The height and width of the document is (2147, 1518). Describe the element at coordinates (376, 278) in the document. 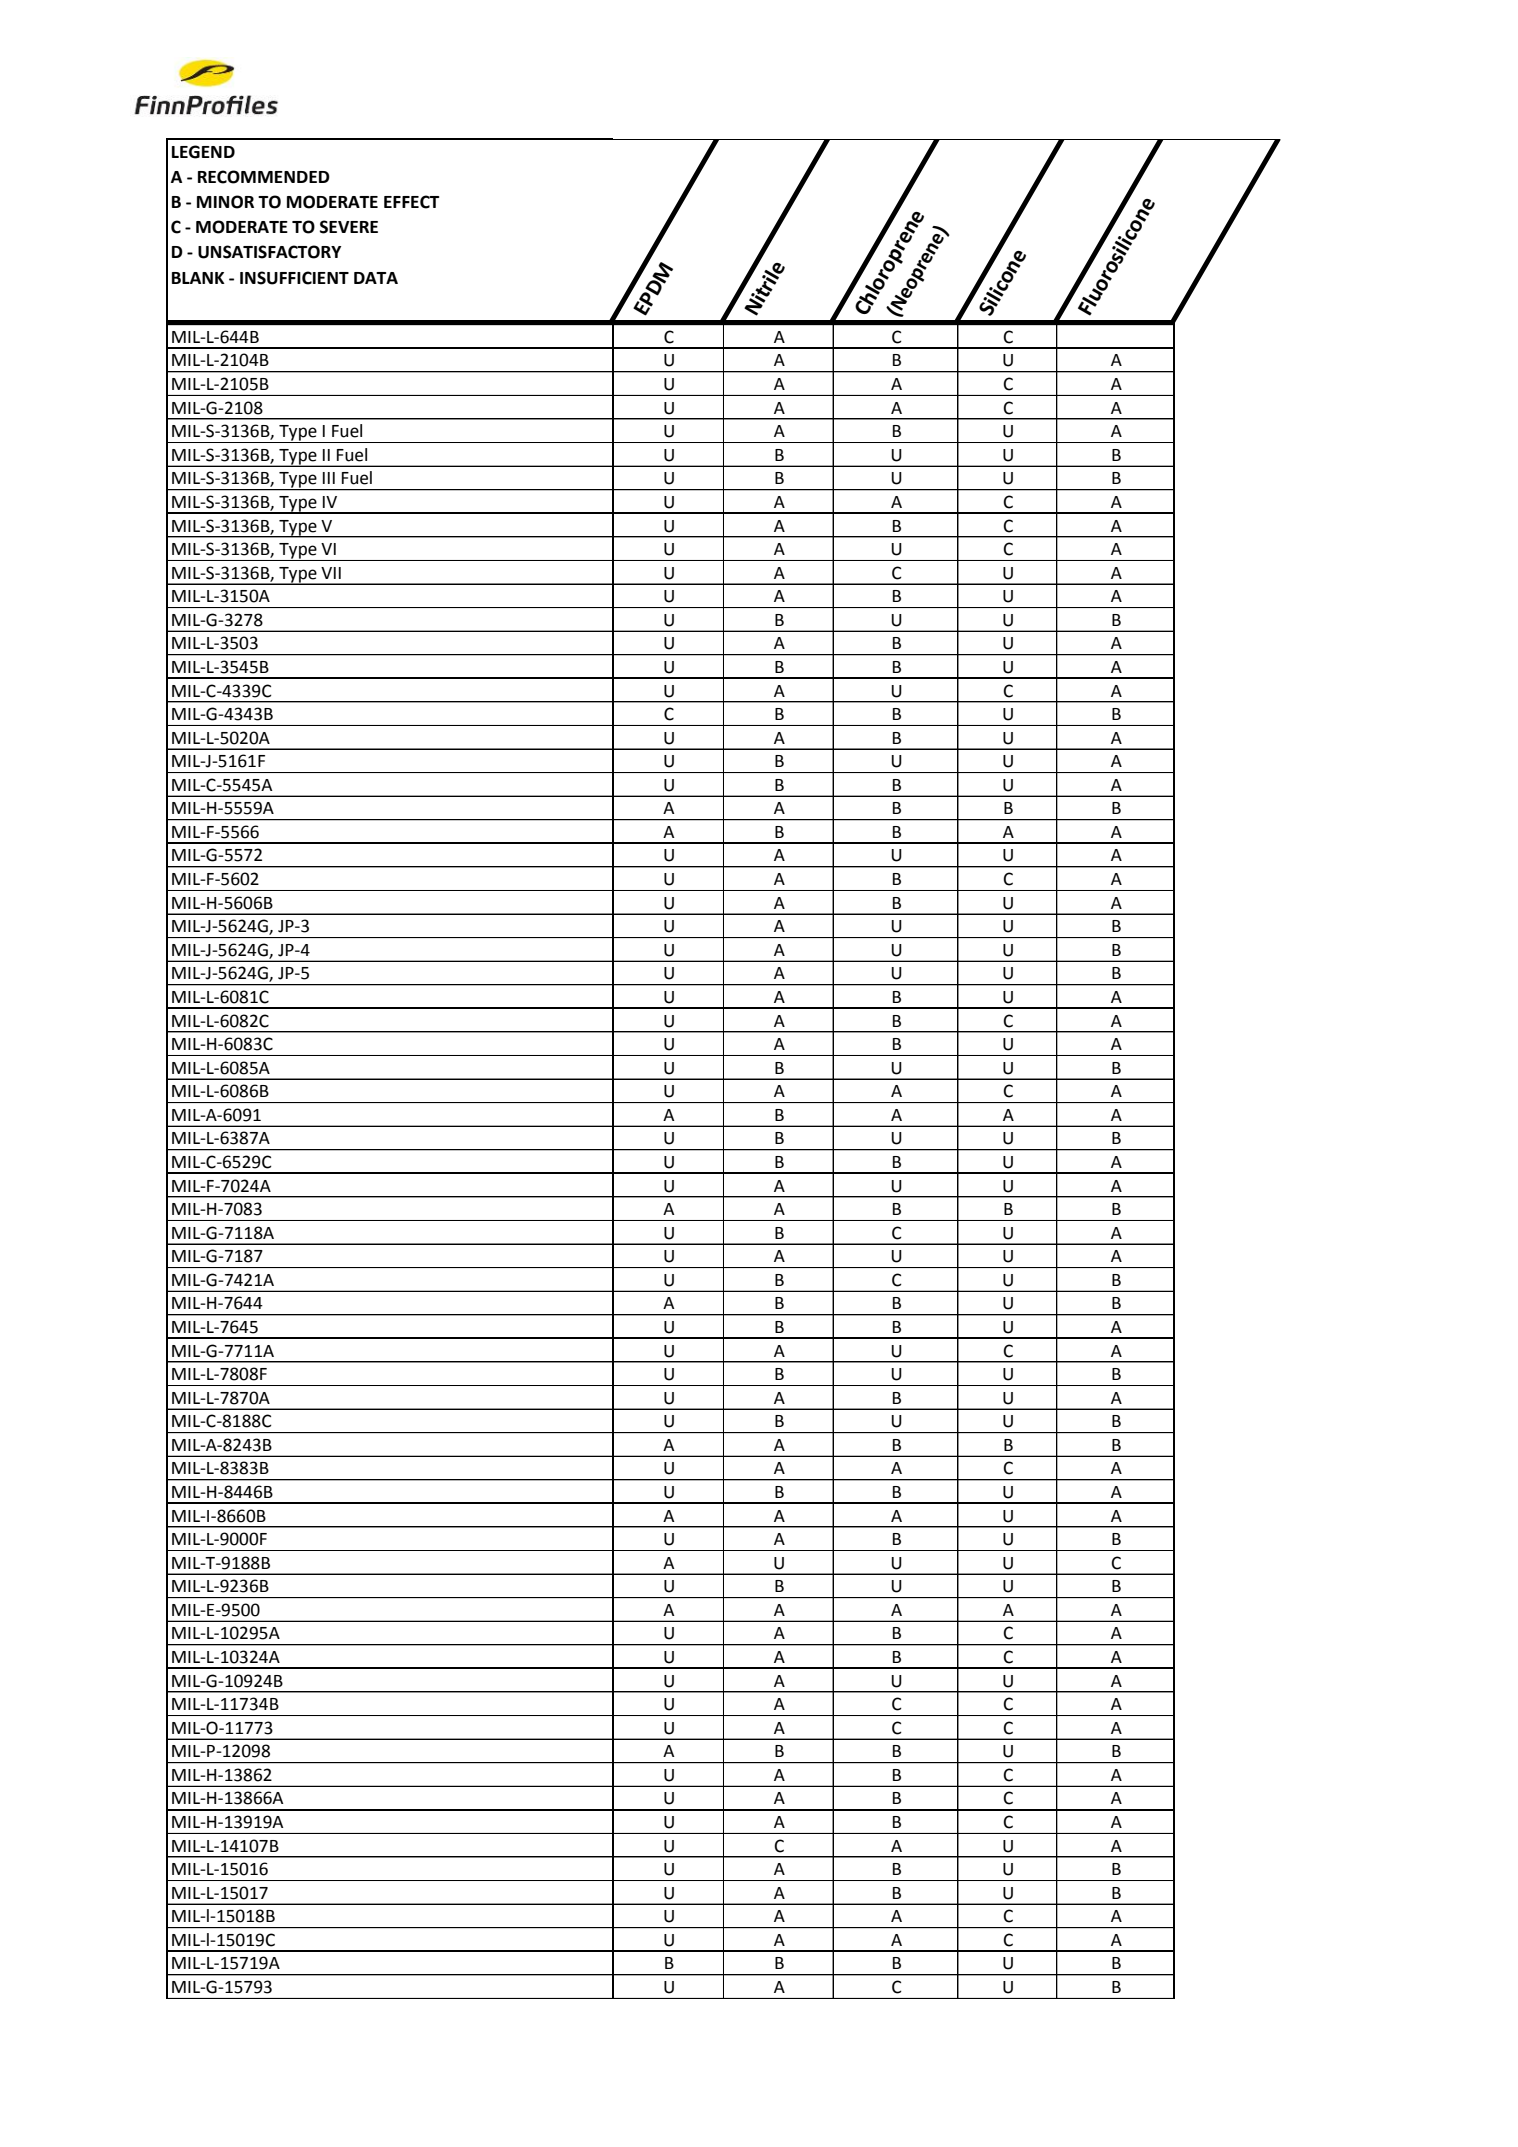

I see `DATA` at that location.
